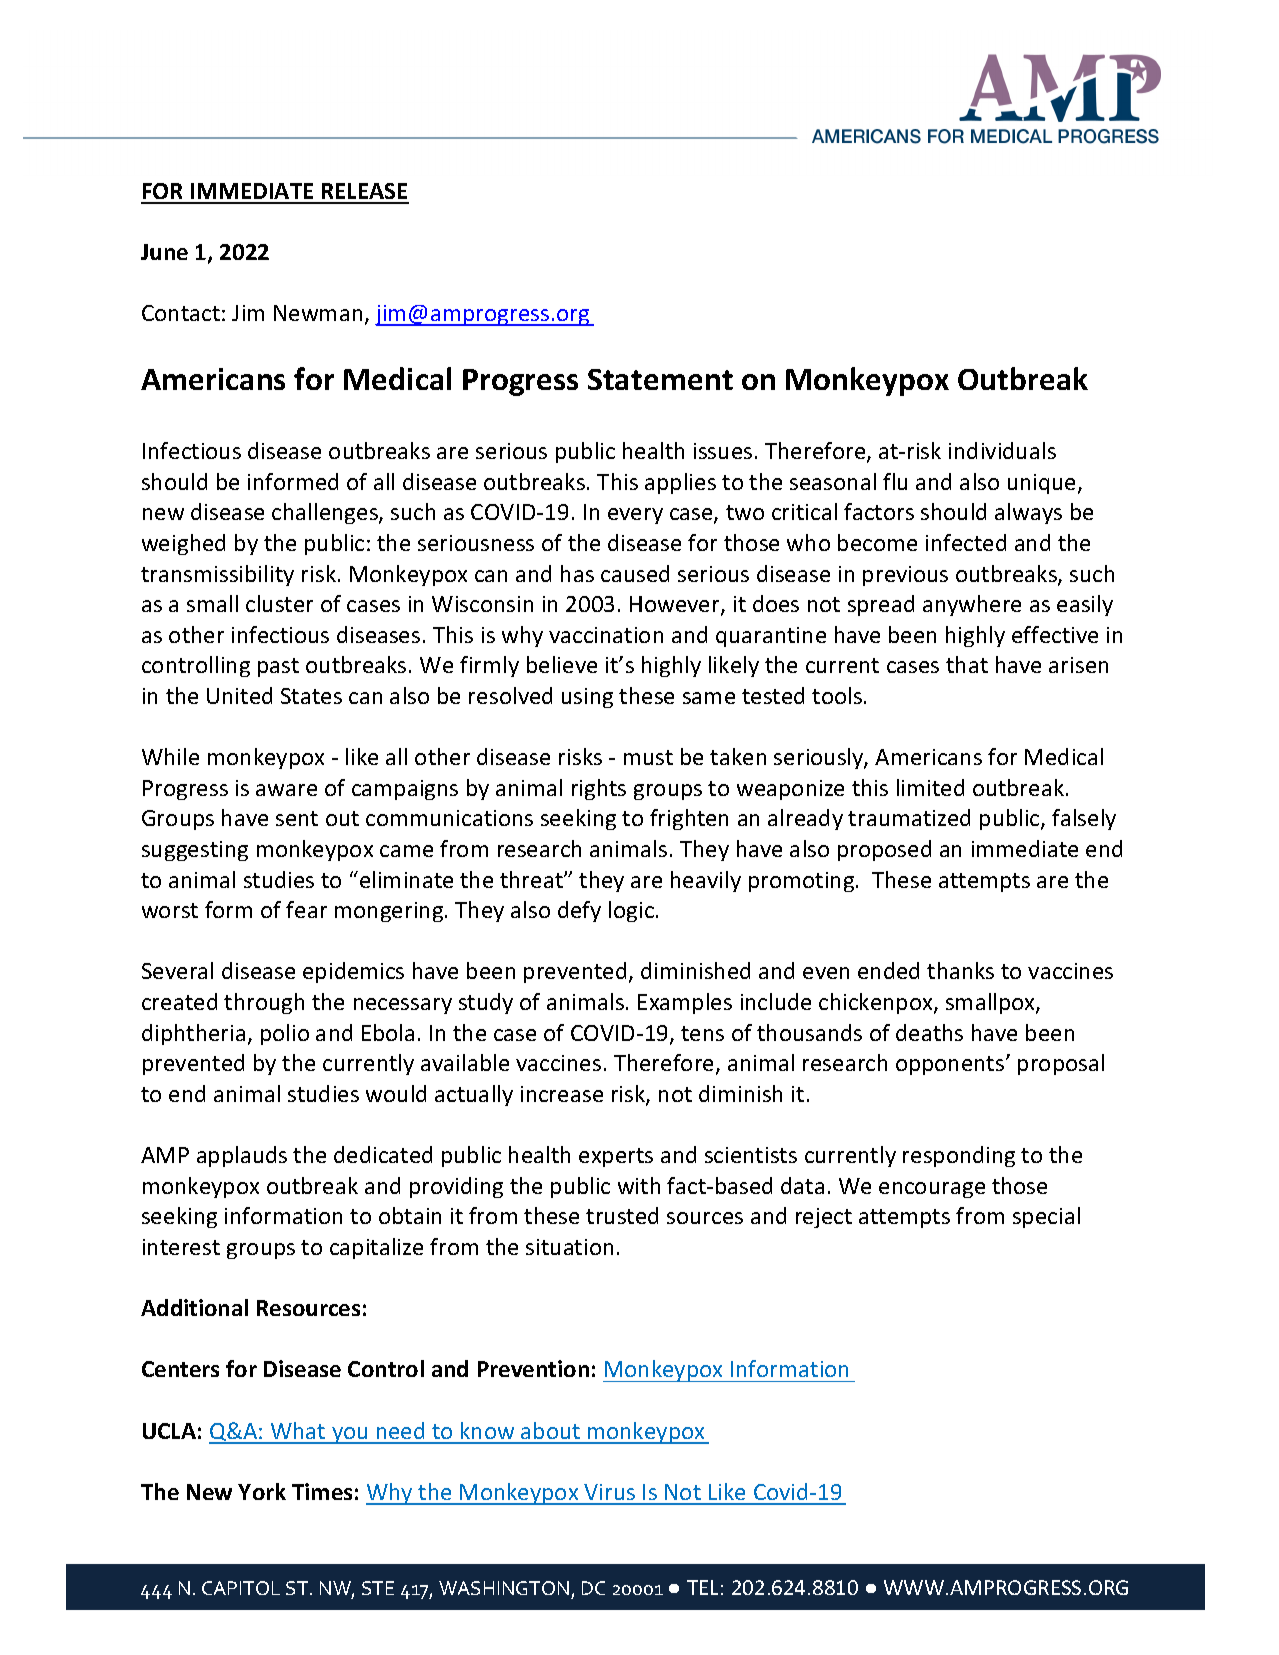  Describe the element at coordinates (660, 379) in the screenshot. I see `Statement` at that location.
